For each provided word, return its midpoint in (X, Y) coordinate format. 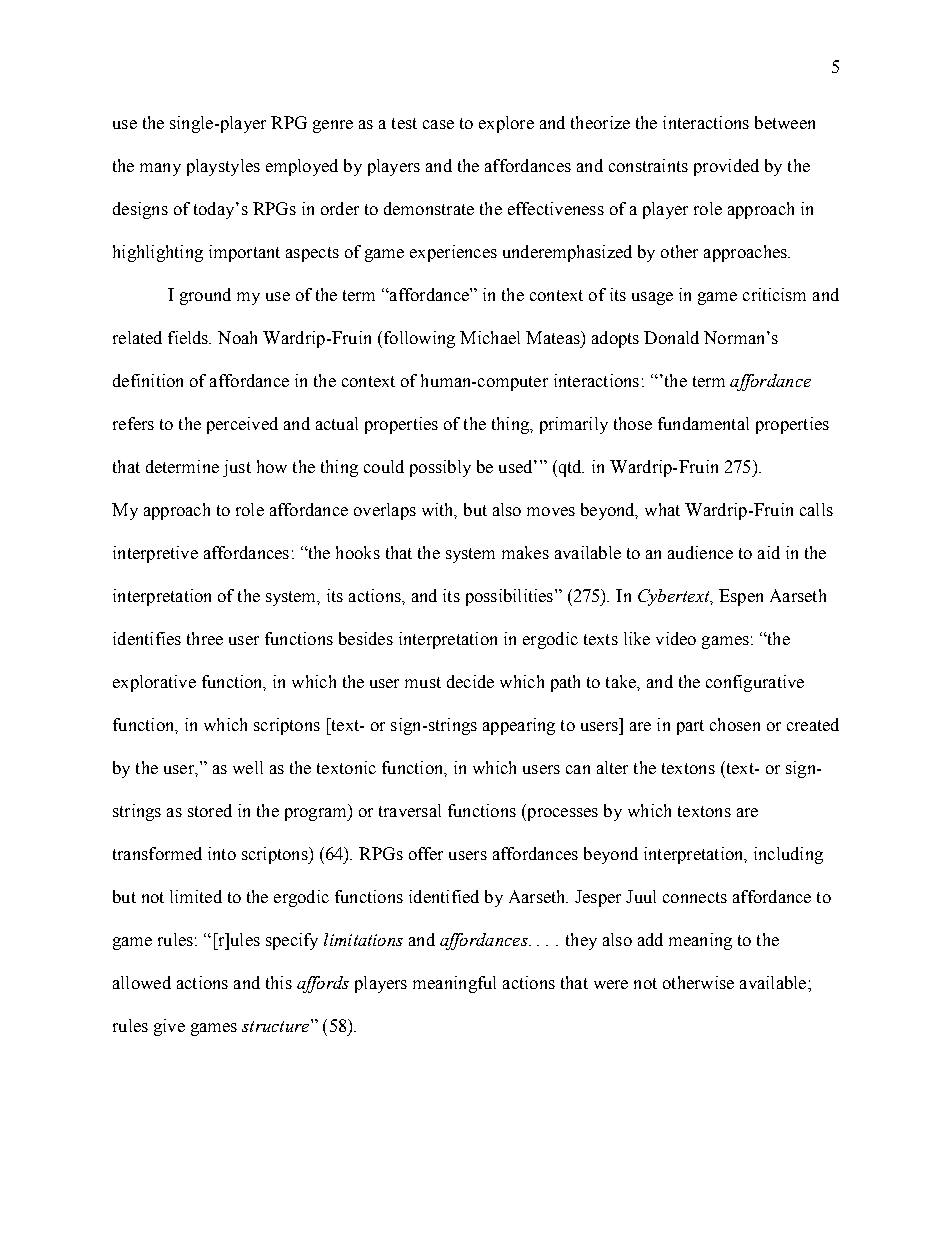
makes (525, 552)
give (169, 1027)
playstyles (223, 167)
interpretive (155, 554)
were (611, 984)
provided (726, 167)
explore (506, 124)
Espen (741, 597)
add (650, 939)
